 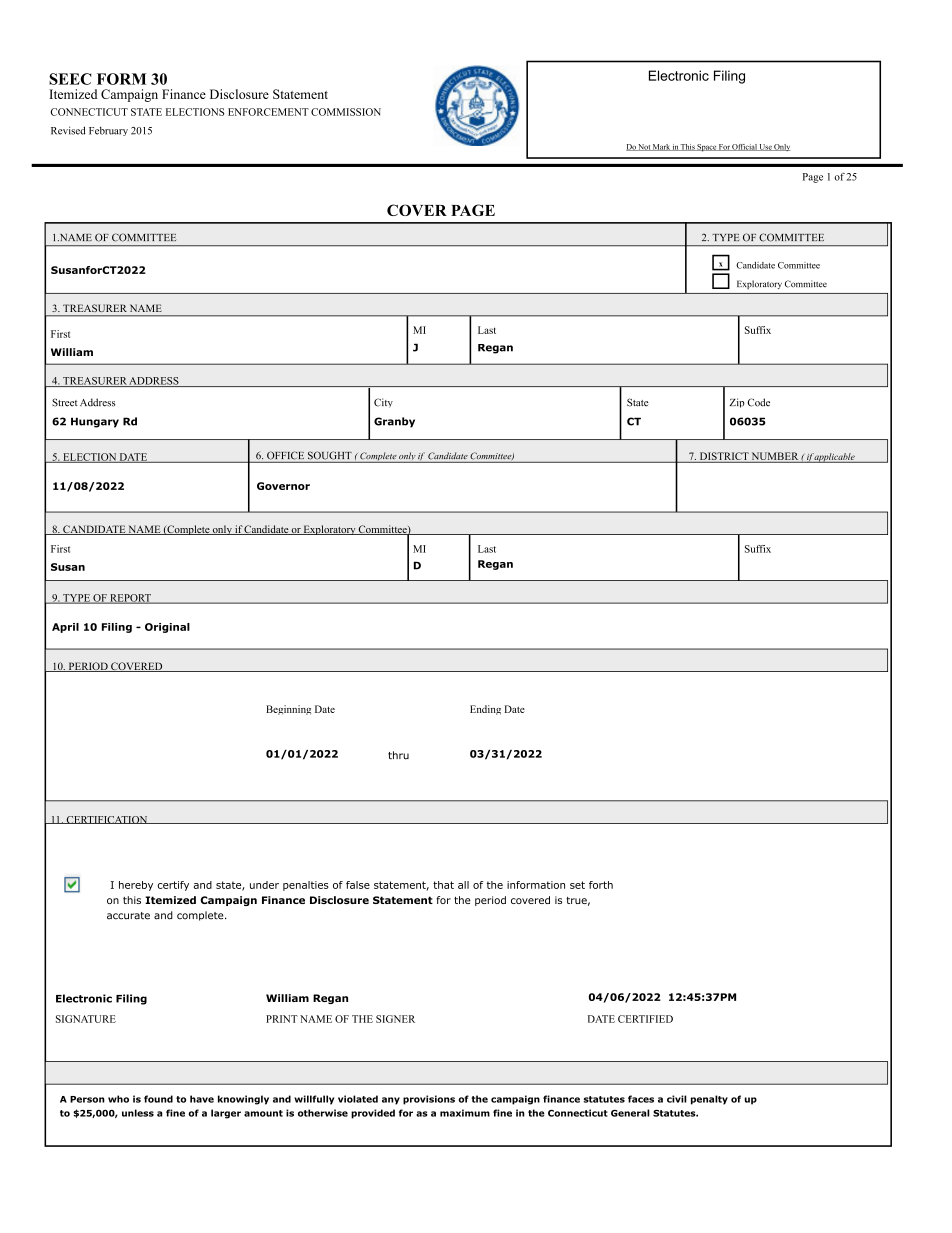 I want to click on Mark, so click(x=661, y=147).
